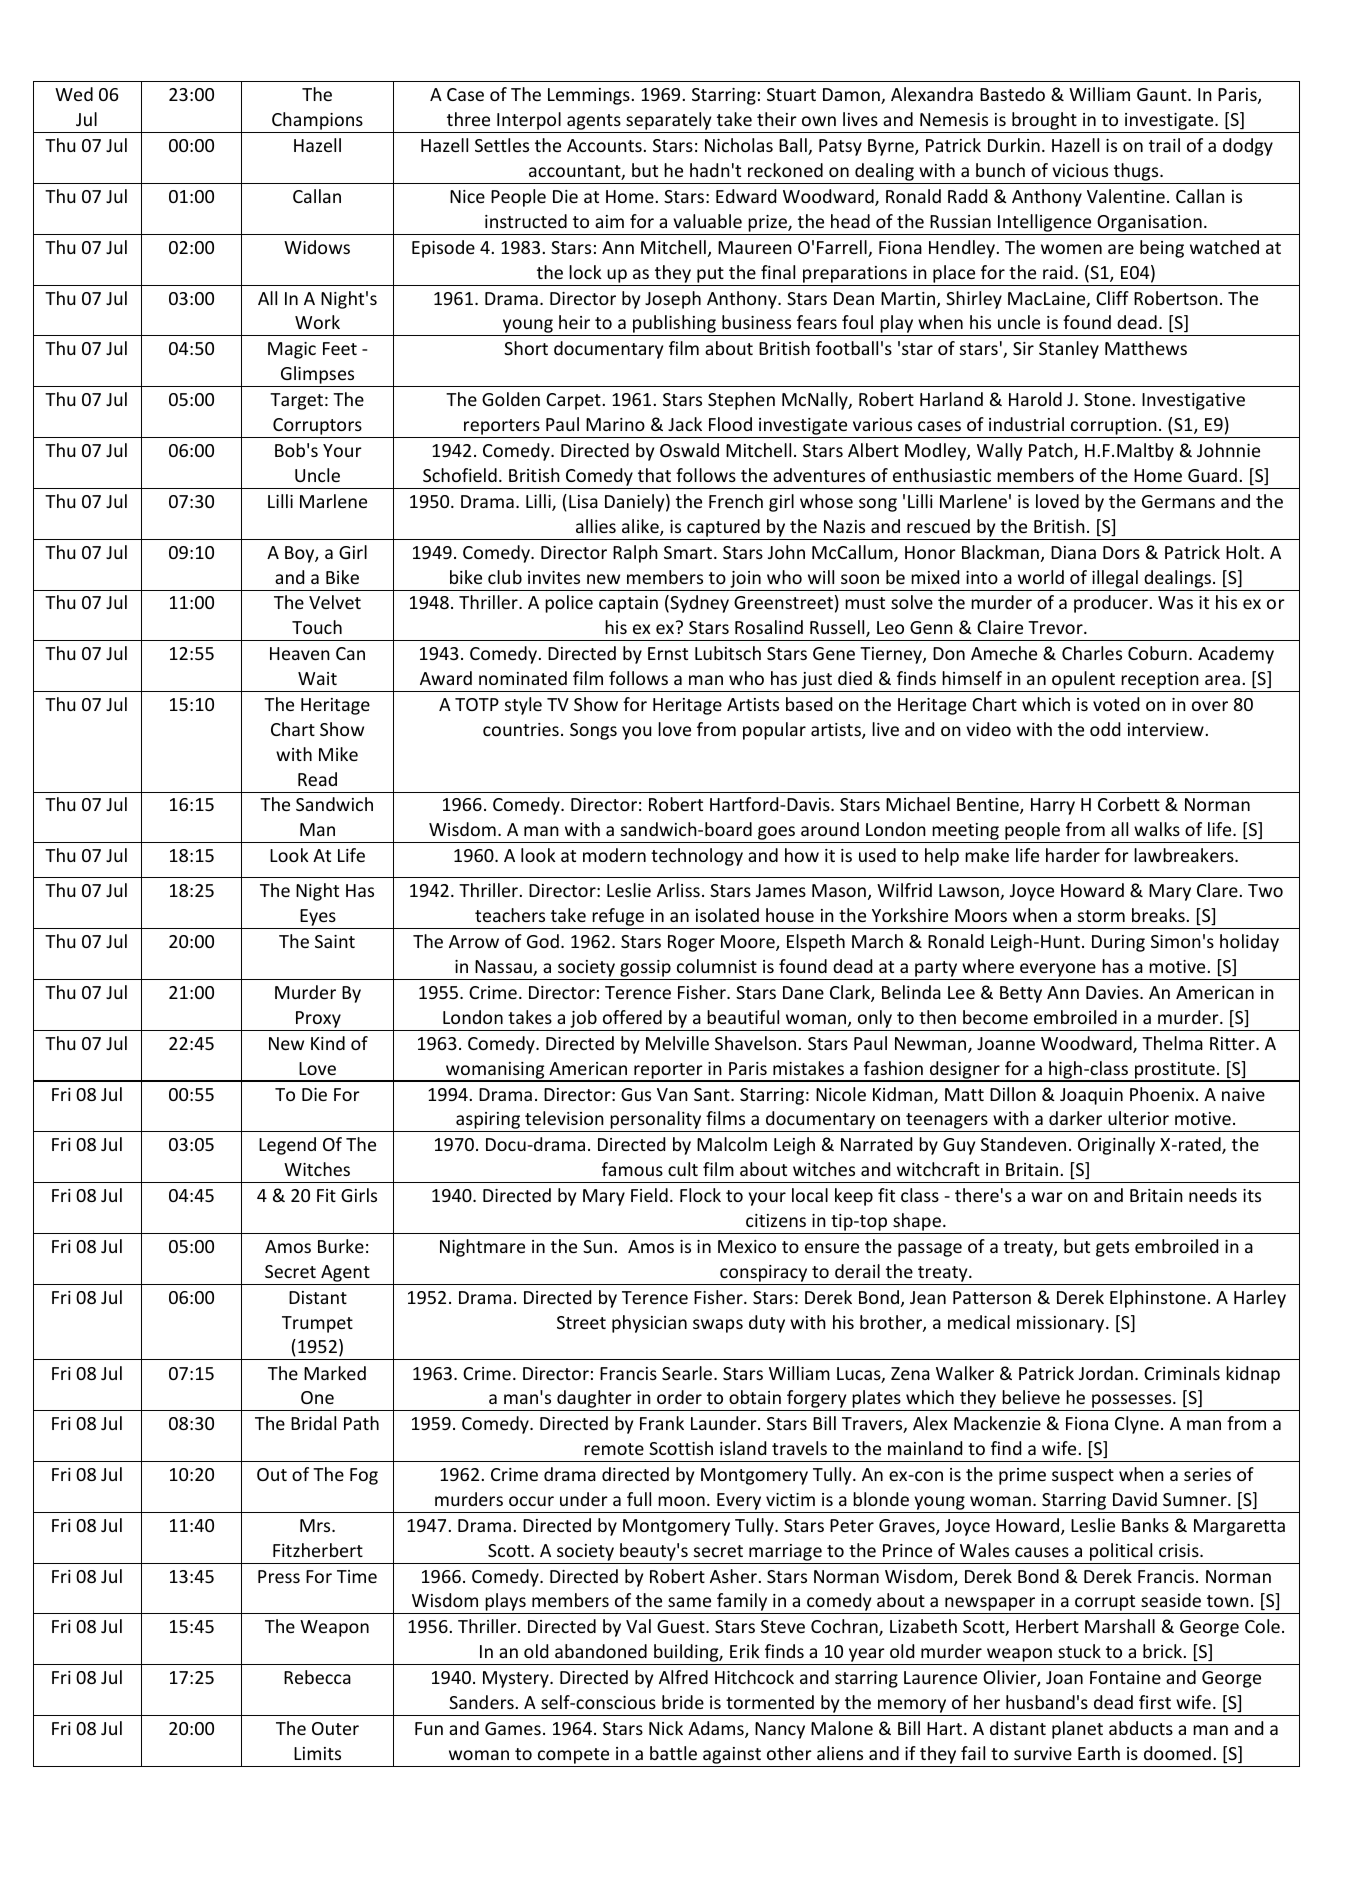 This screenshot has width=1346, height=1903. What do you see at coordinates (669, 122) in the screenshot?
I see `separately` at bounding box center [669, 122].
